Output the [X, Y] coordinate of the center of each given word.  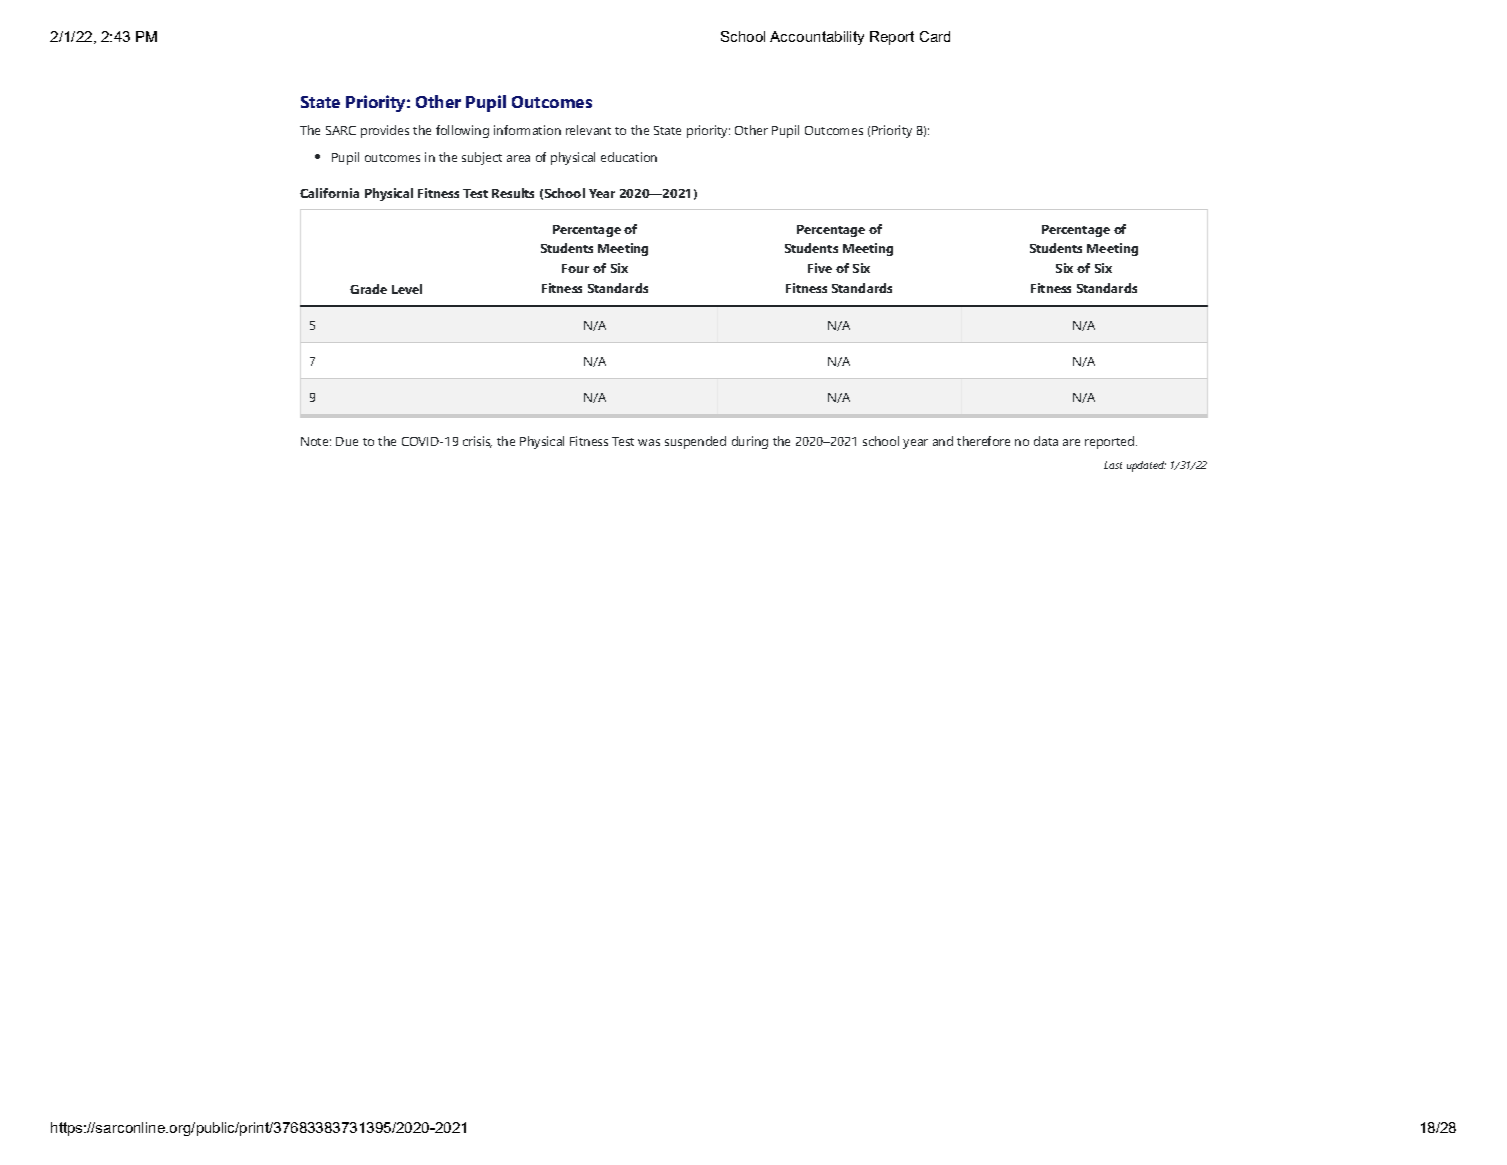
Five [820, 268]
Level [407, 289]
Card [935, 36]
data [1046, 441]
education [629, 157]
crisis [477, 442]
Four [575, 268]
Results [513, 193]
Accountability [817, 38]
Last [1113, 465]
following [462, 131]
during [750, 442]
